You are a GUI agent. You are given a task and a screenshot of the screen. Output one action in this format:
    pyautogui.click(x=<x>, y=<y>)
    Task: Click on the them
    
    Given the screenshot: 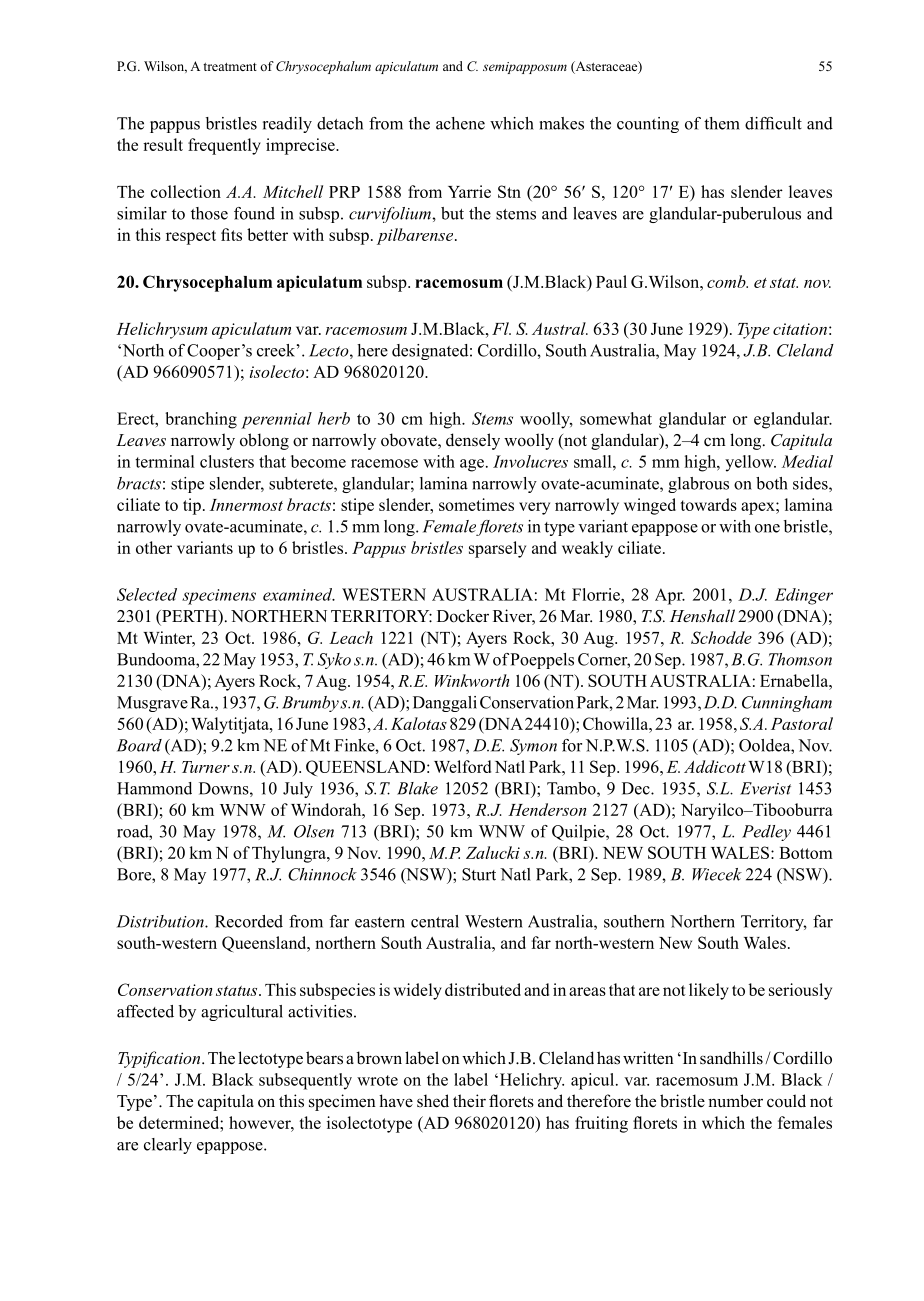 What is the action you would take?
    pyautogui.click(x=722, y=123)
